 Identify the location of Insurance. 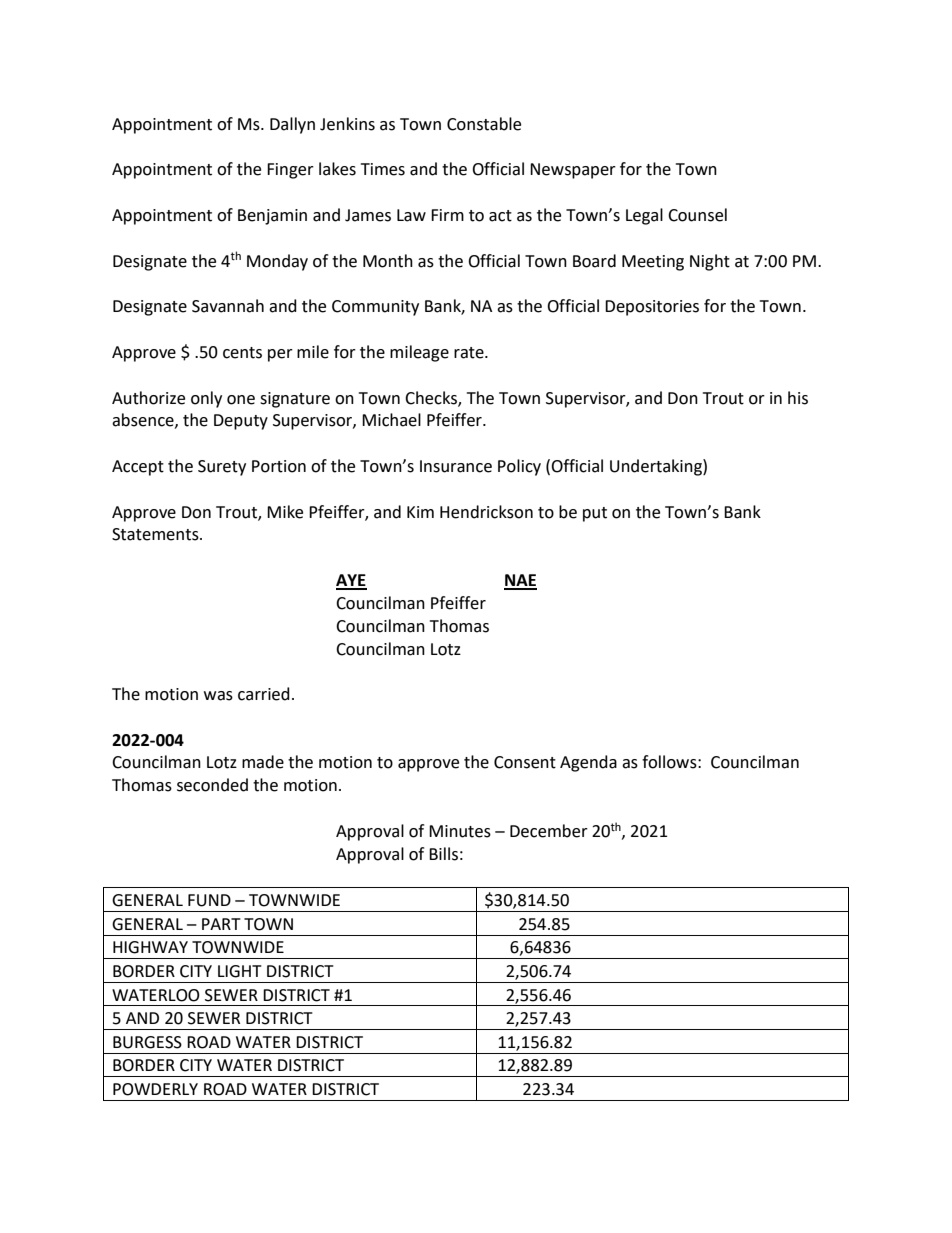
(456, 466).
